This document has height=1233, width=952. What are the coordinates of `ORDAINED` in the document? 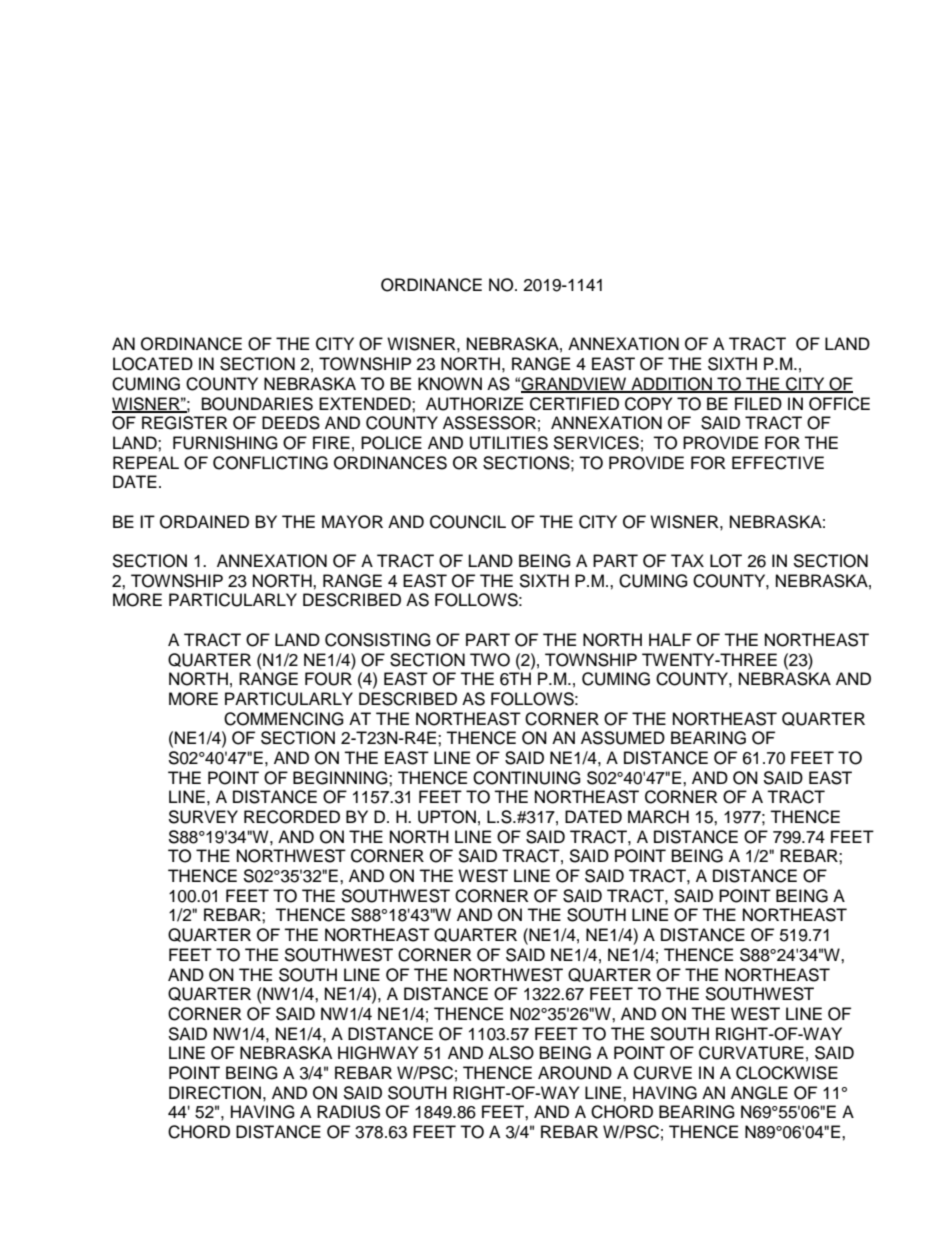 It's located at (204, 522).
